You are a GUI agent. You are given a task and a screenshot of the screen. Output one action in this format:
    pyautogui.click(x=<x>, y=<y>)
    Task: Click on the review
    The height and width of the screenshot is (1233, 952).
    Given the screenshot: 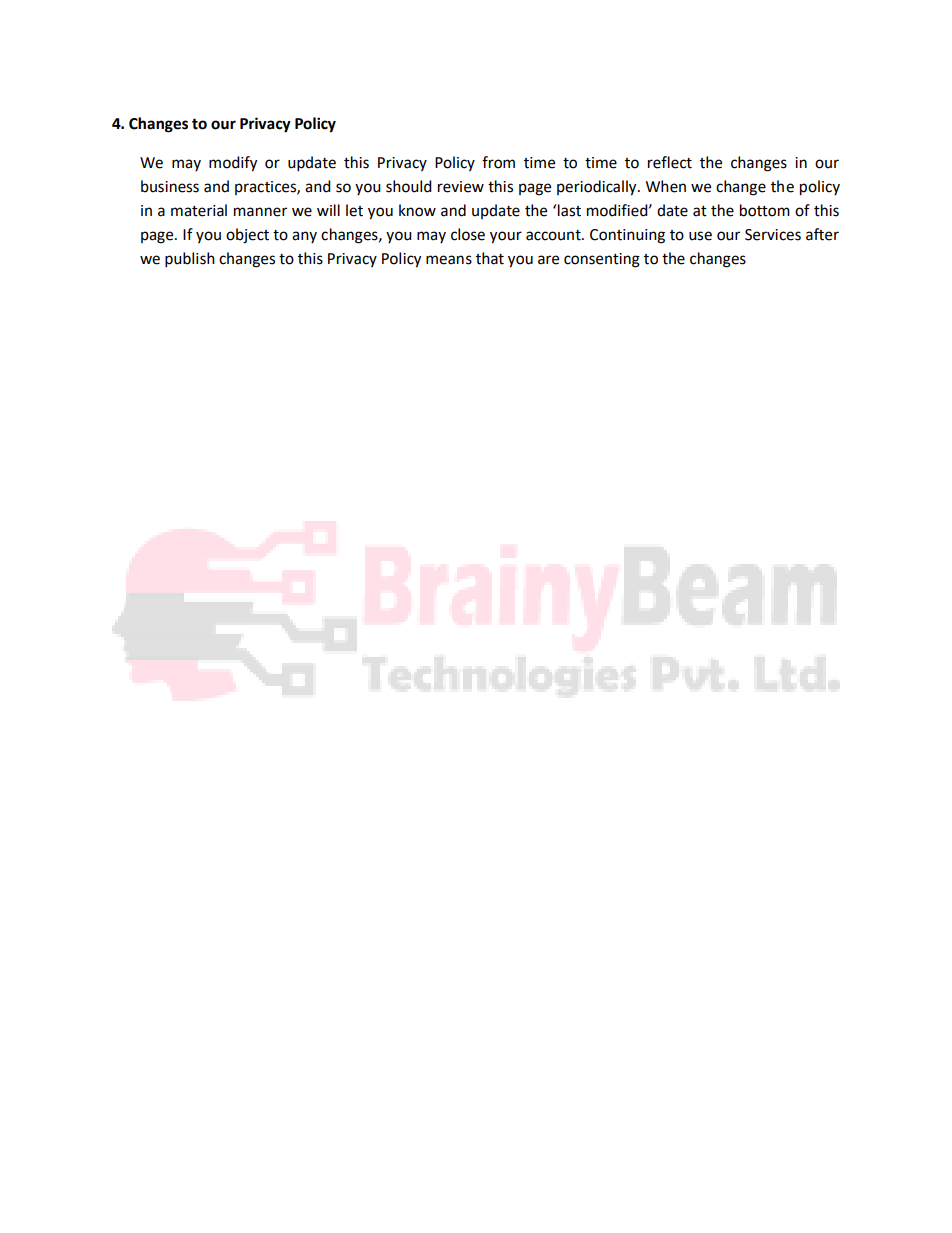 What is the action you would take?
    pyautogui.click(x=461, y=187)
